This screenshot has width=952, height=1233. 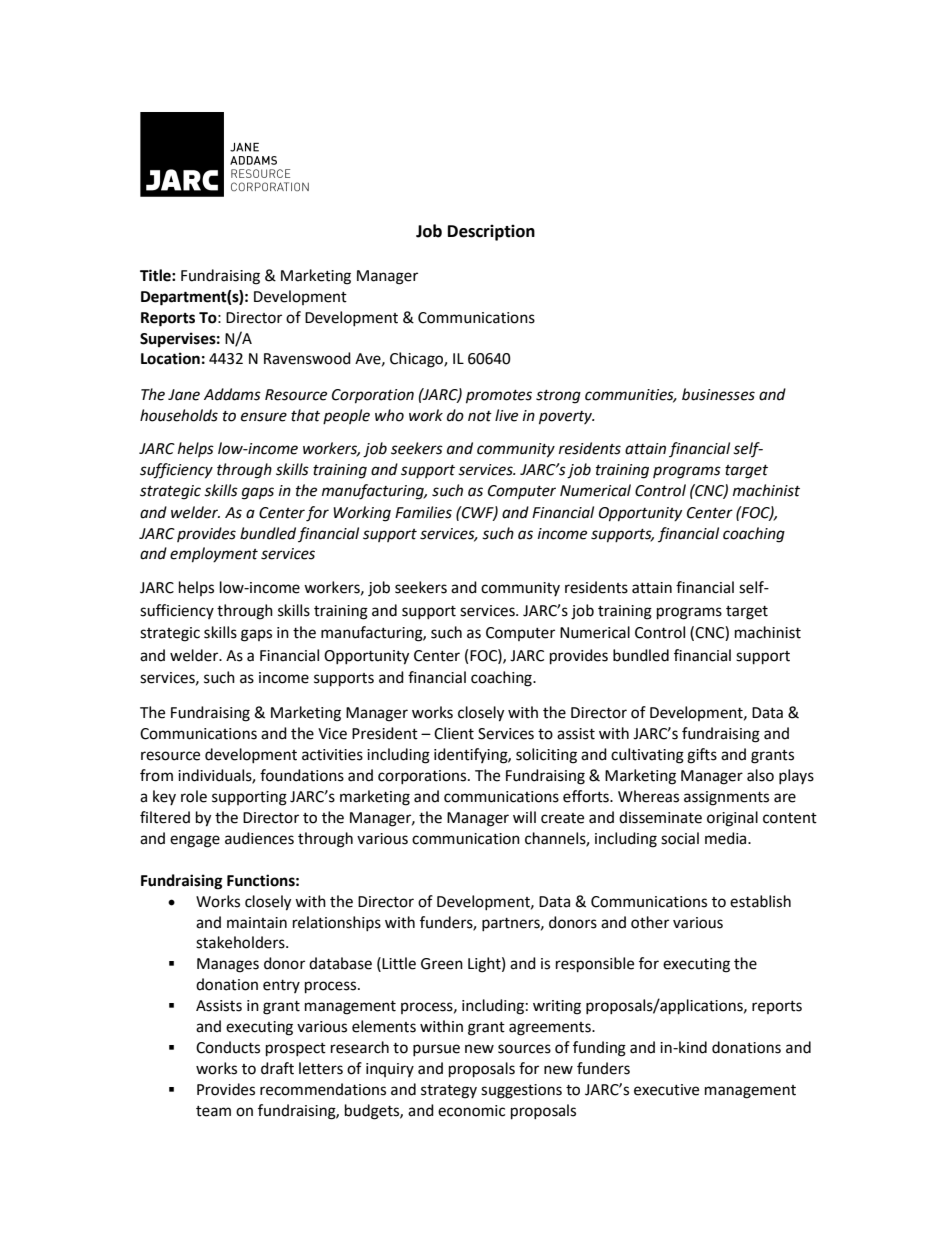 What do you see at coordinates (718, 394) in the screenshot?
I see `businesses` at bounding box center [718, 394].
